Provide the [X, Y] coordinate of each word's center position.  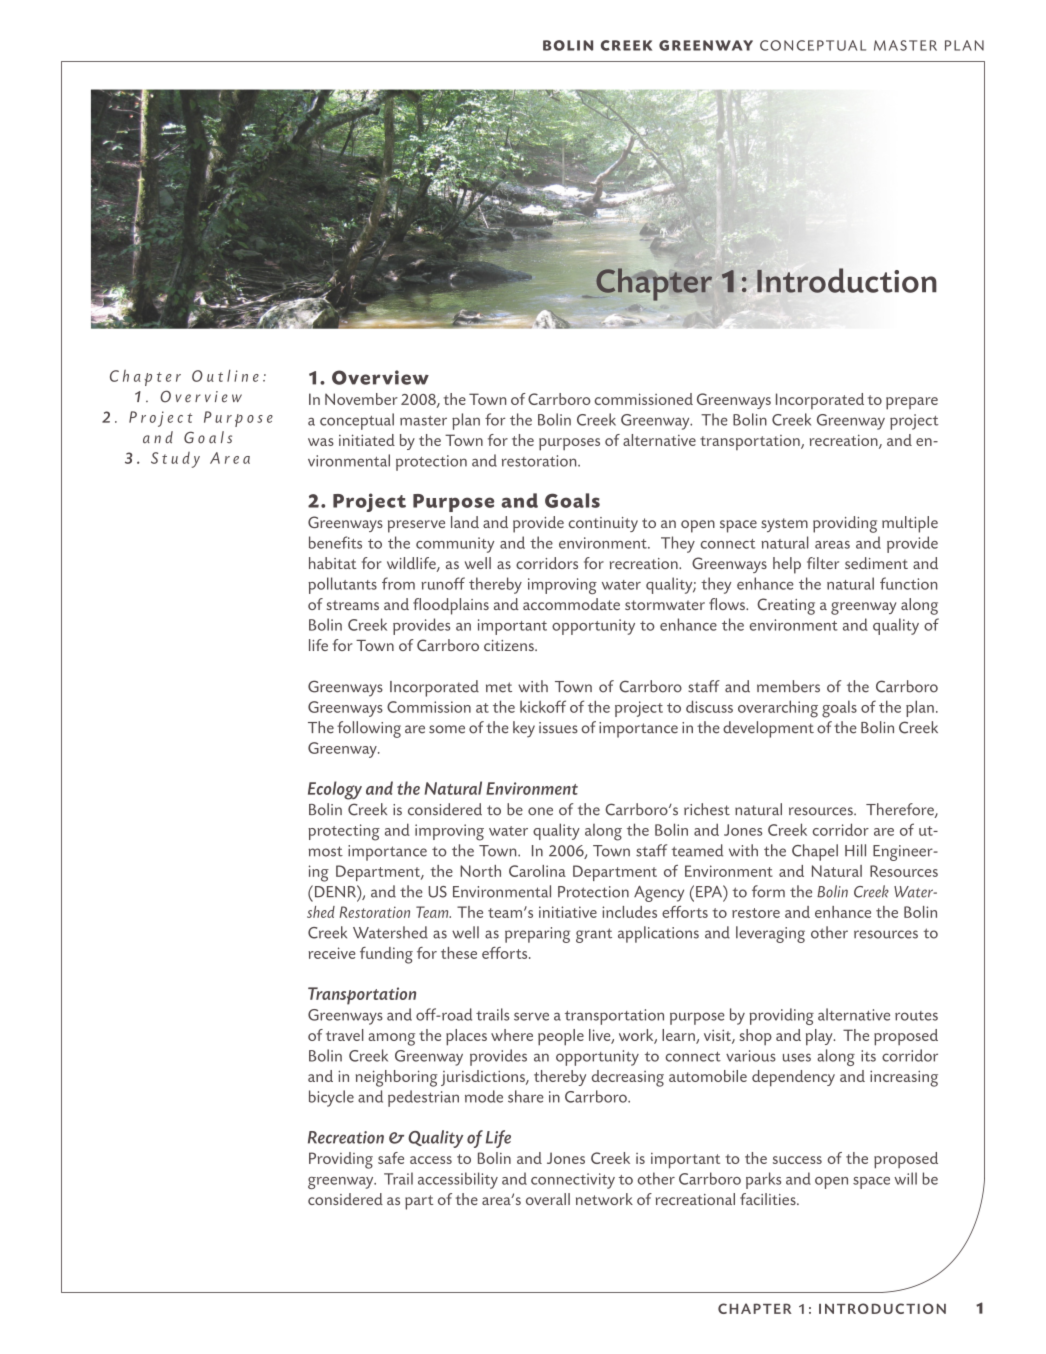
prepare [912, 403]
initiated [367, 440]
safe [391, 1158]
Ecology [335, 790]
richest [707, 809]
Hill [855, 850]
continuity [603, 524]
